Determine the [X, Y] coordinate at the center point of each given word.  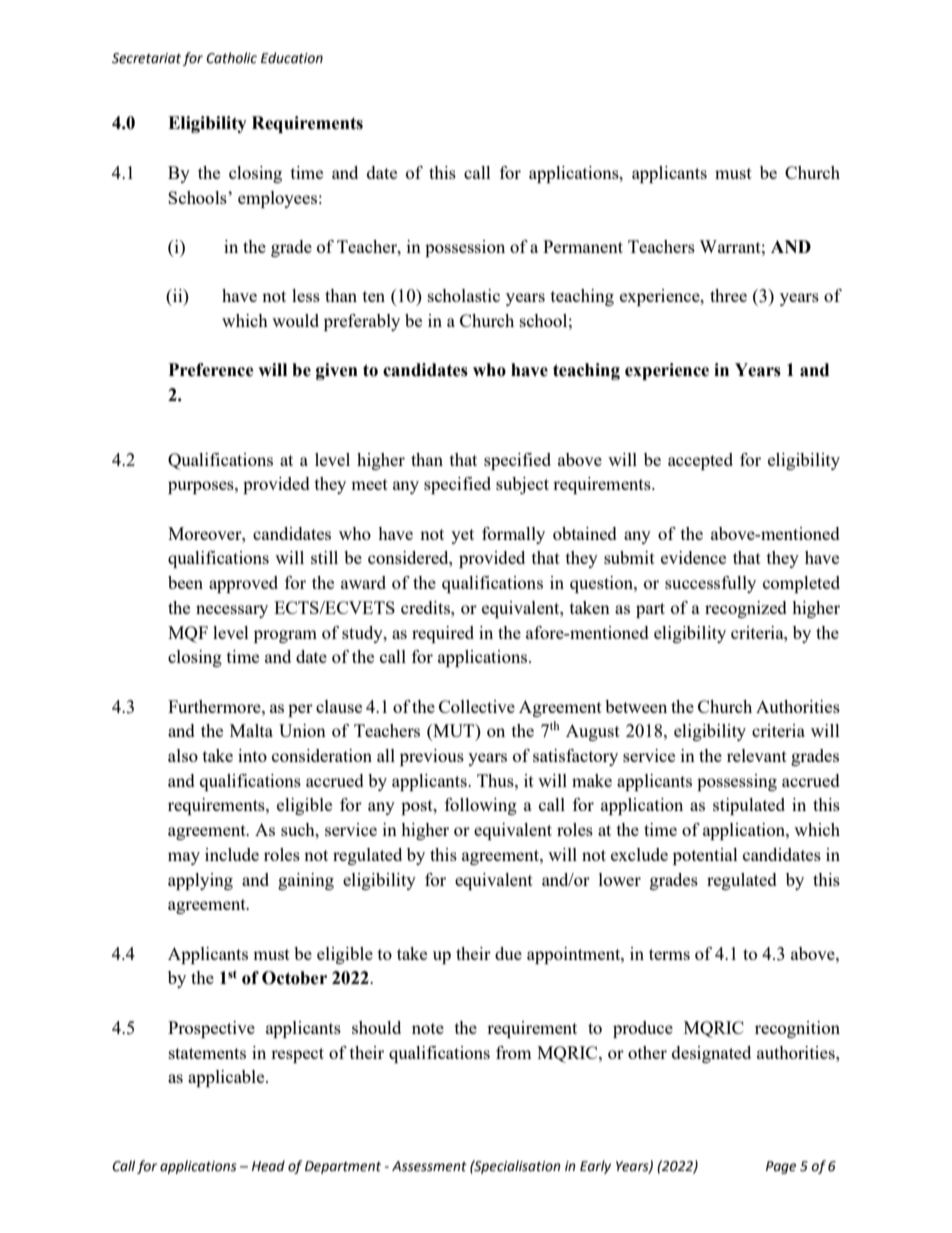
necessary [232, 611]
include [232, 854]
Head [268, 1166]
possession [465, 248]
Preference [211, 370]
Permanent [583, 246]
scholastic [464, 295]
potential [705, 856]
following [481, 806]
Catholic [231, 58]
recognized [746, 609]
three [728, 295]
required [443, 634]
